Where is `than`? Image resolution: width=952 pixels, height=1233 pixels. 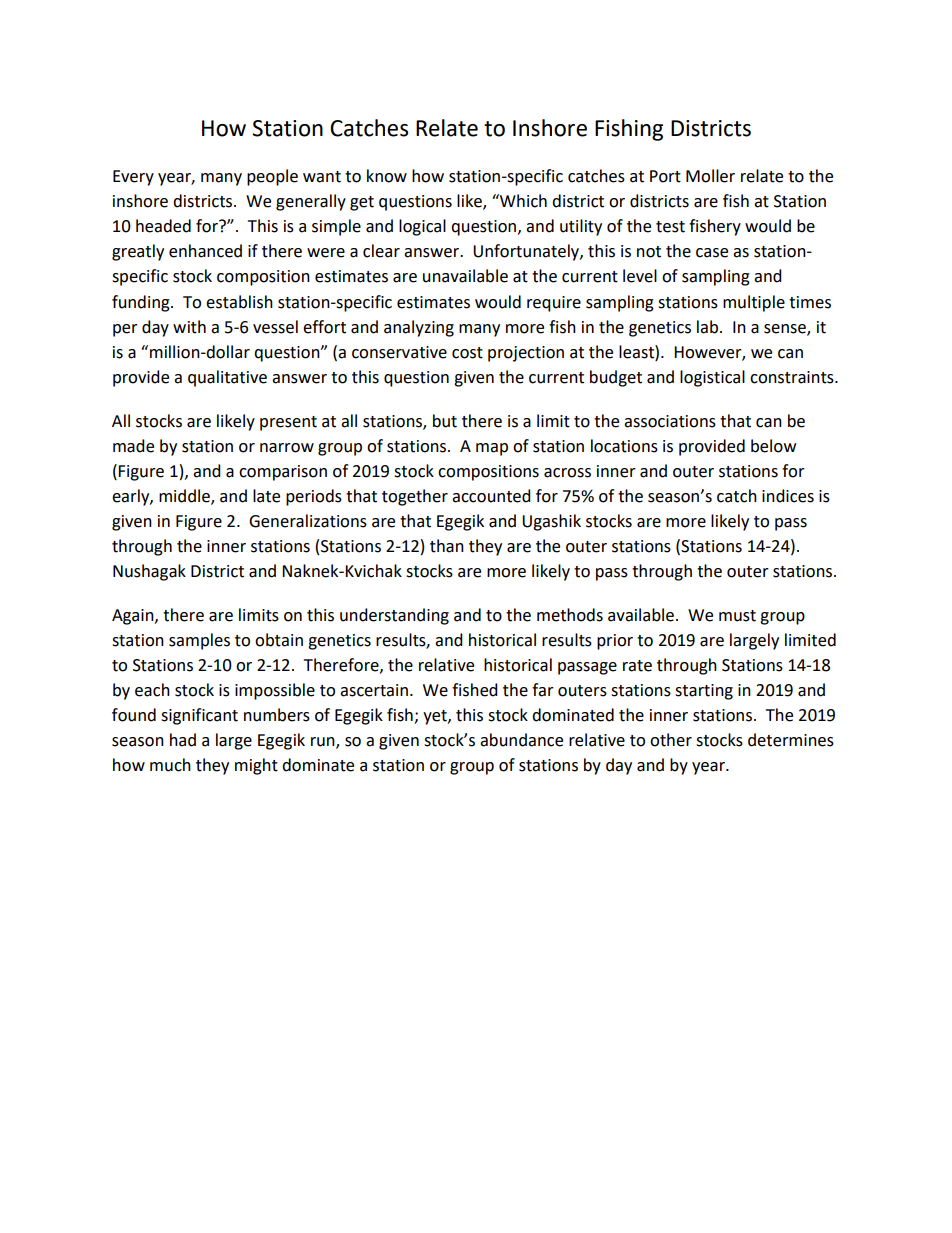
than is located at coordinates (447, 546).
